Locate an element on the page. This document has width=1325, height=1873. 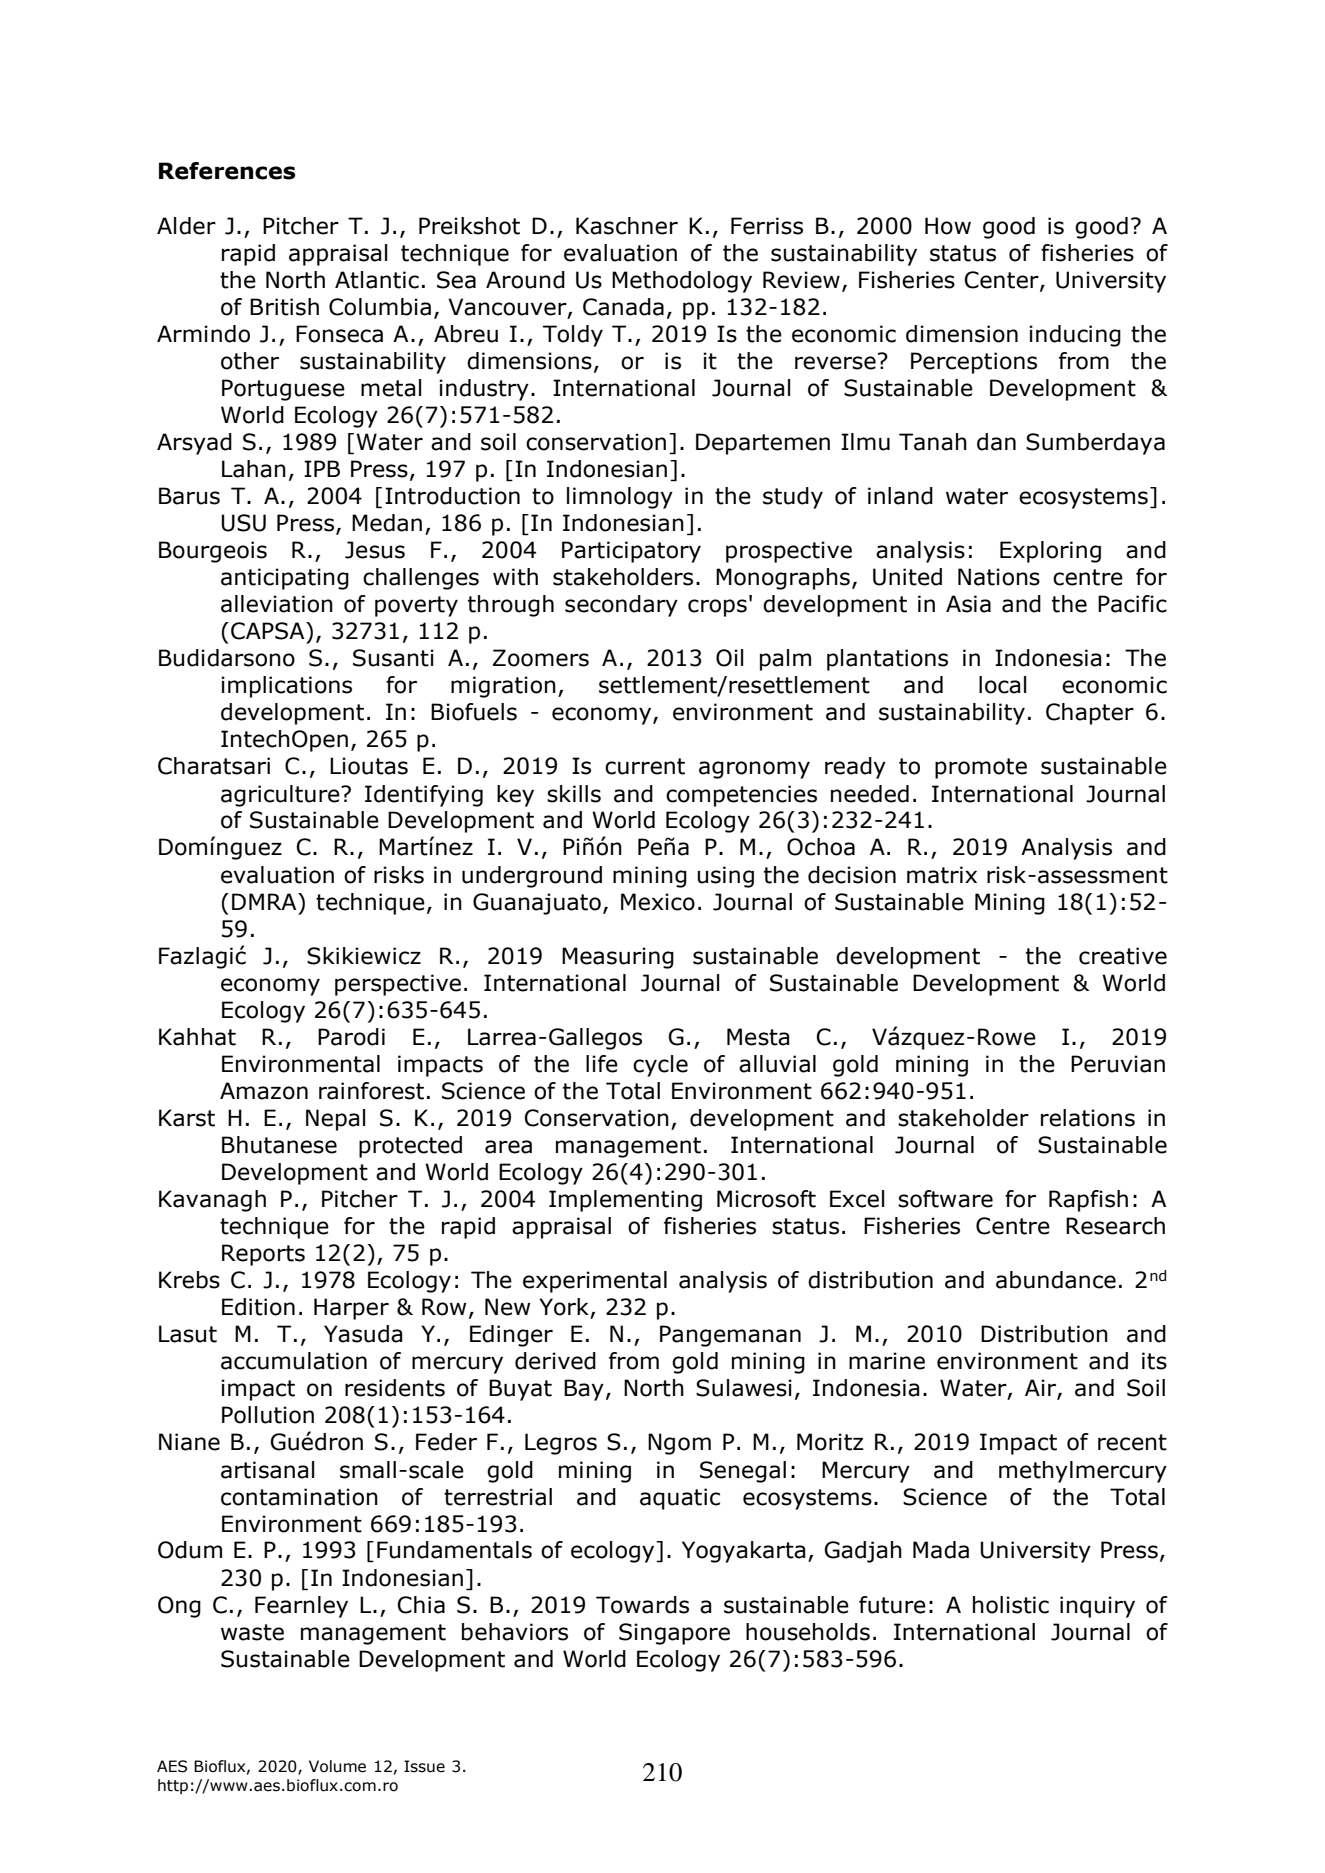
perspective is located at coordinates (398, 985).
